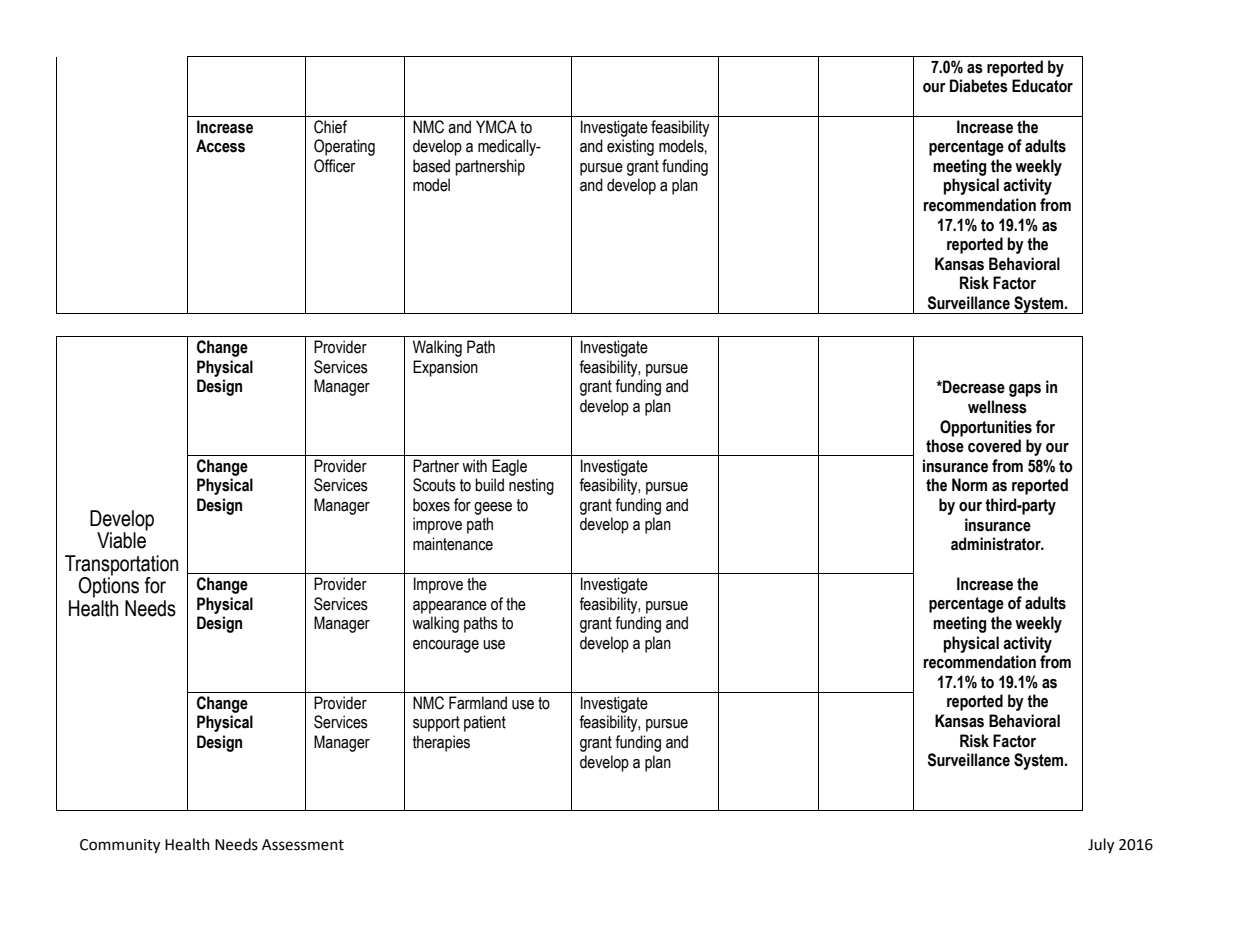 The width and height of the image is (1233, 952). I want to click on Assessment, so click(303, 845).
